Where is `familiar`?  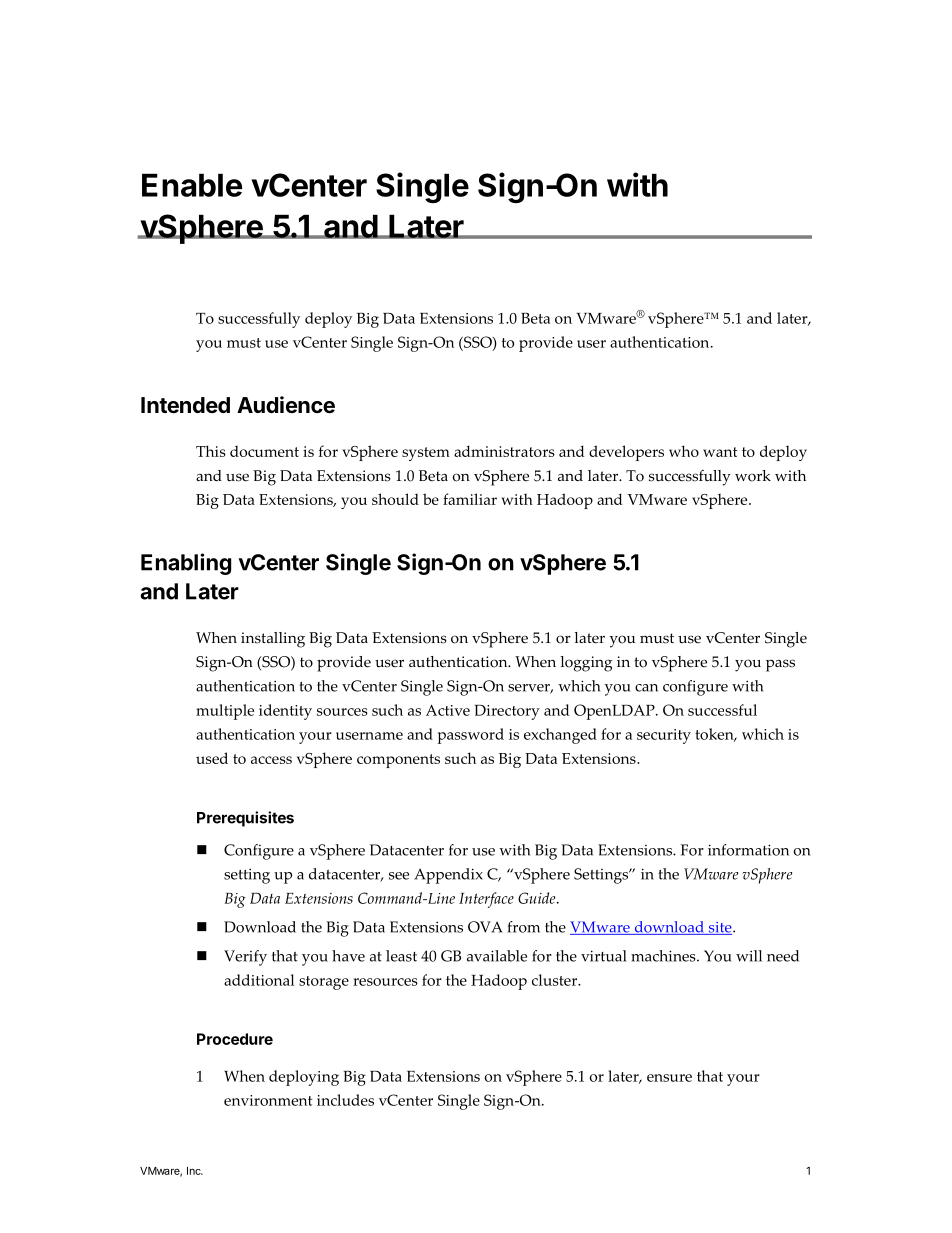 familiar is located at coordinates (470, 499).
